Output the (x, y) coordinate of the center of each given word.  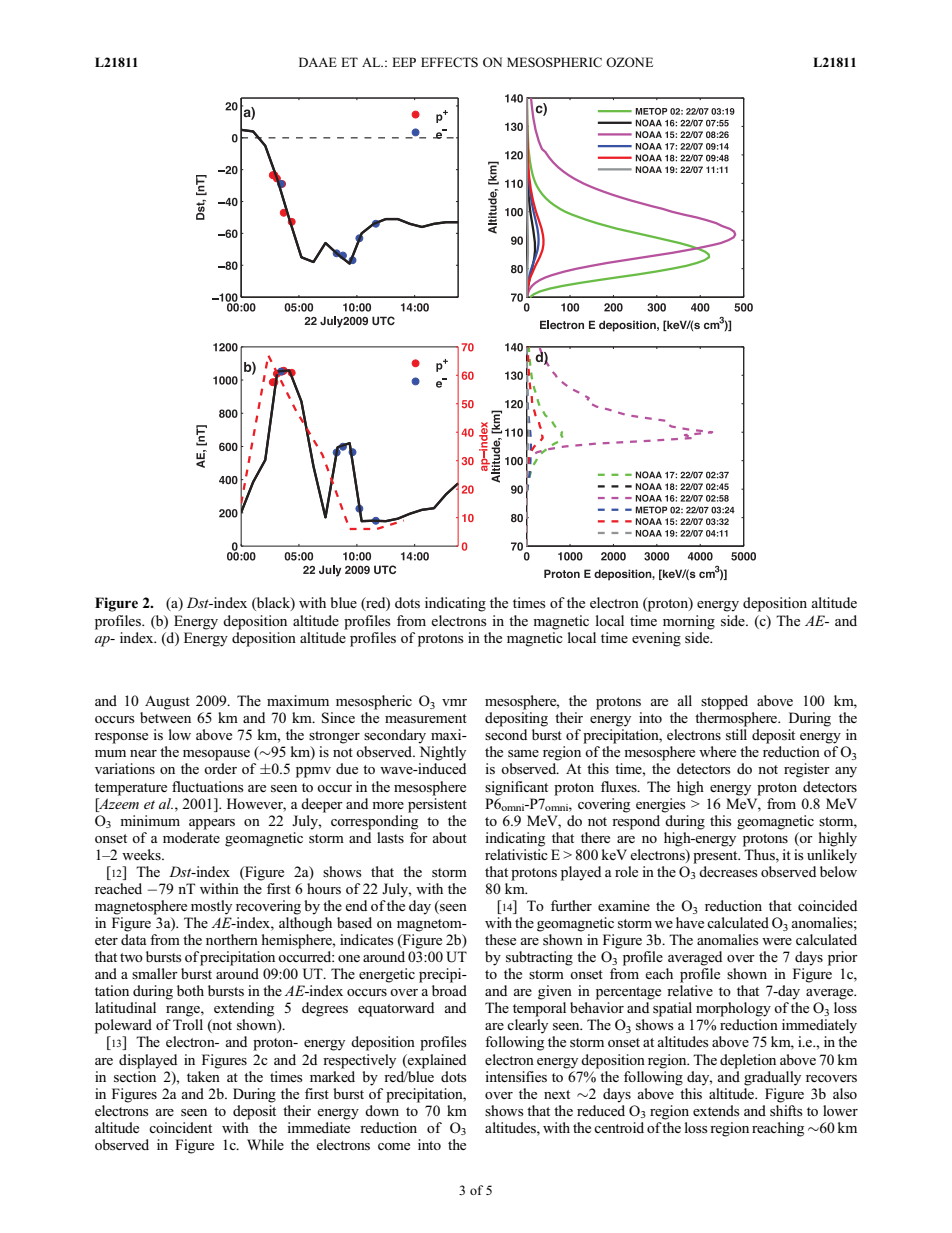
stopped (724, 702)
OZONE (629, 62)
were (777, 941)
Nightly (443, 753)
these (500, 940)
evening (656, 639)
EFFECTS (449, 62)
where (717, 751)
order (220, 768)
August (167, 702)
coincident (180, 1127)
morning (689, 622)
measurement (426, 719)
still (736, 735)
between (165, 717)
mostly (211, 907)
